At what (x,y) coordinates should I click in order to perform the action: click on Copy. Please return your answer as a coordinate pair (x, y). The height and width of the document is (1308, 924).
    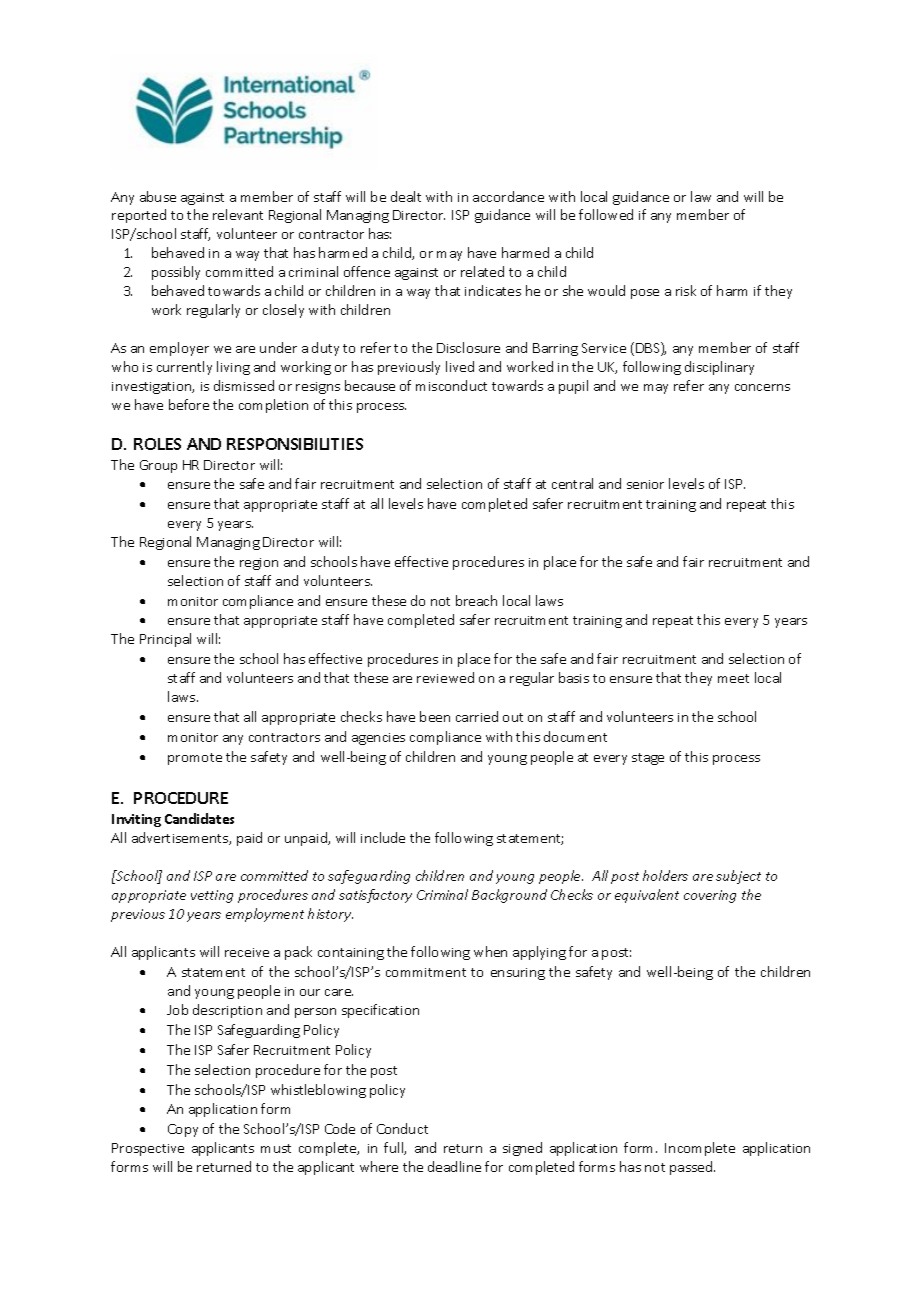
    Looking at the image, I should click on (183, 1130).
